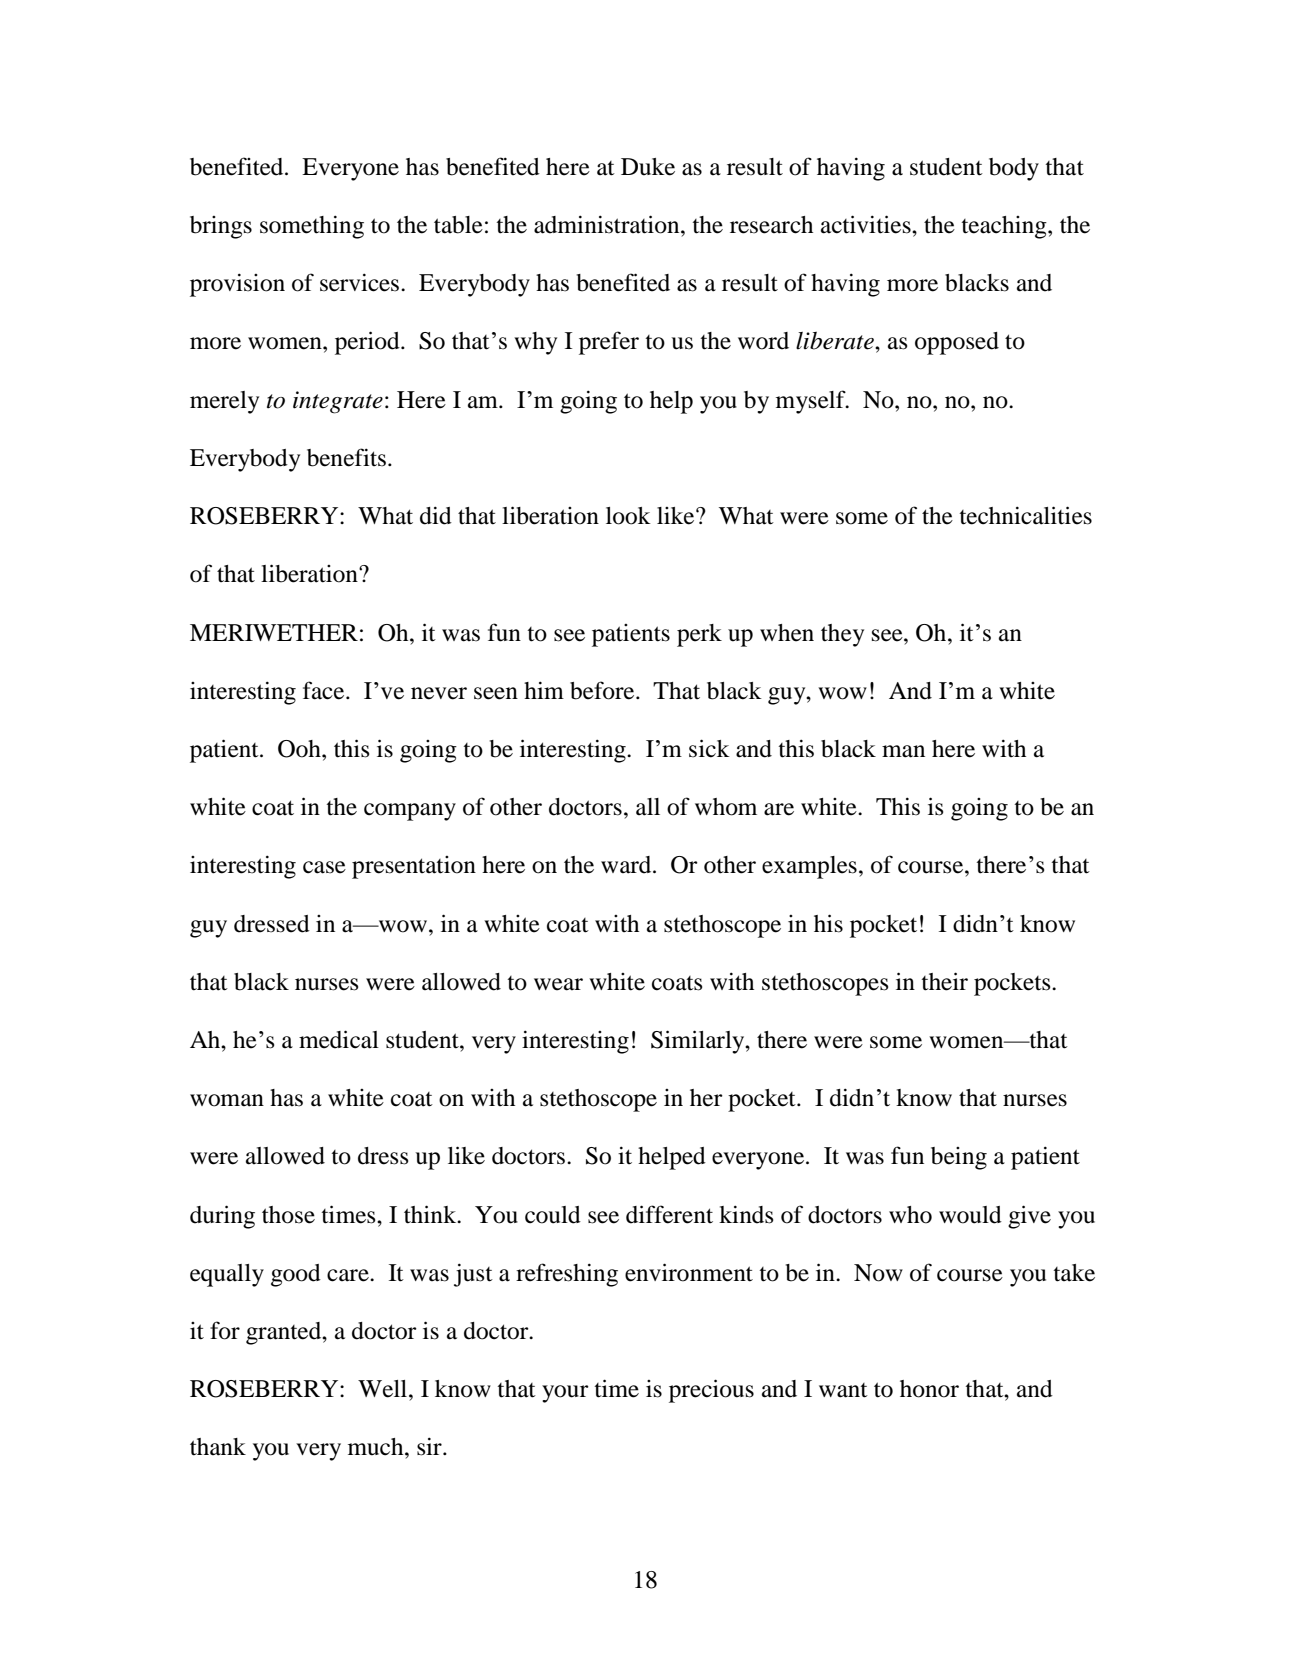 This document has height=1670, width=1290. What do you see at coordinates (669, 1214) in the document?
I see `different` at bounding box center [669, 1214].
